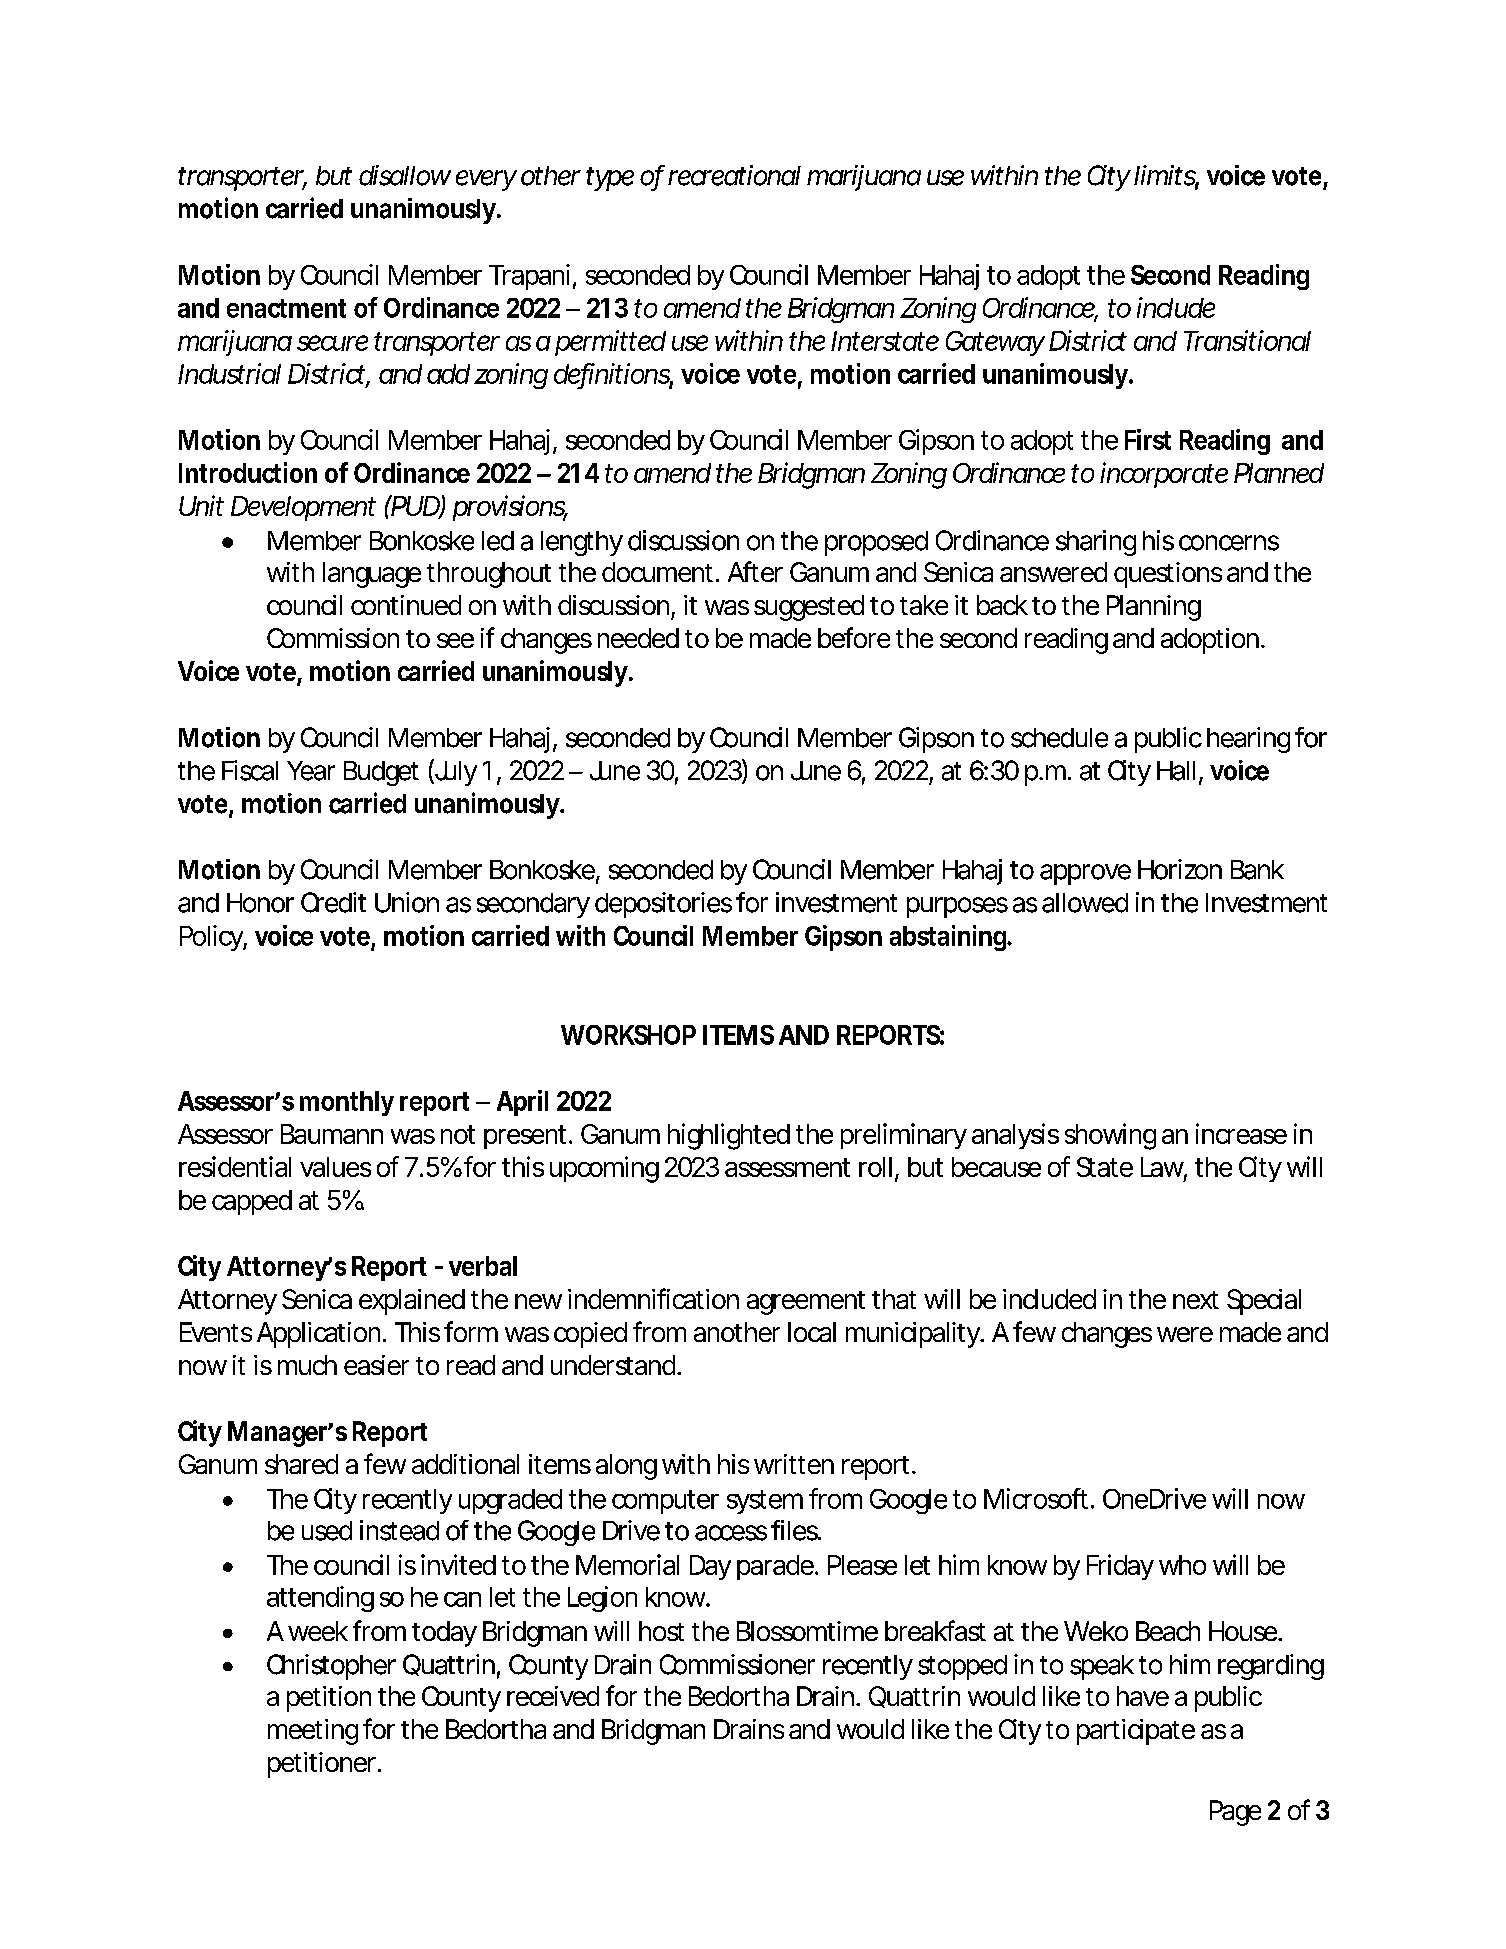 Image resolution: width=1506 pixels, height=1949 pixels. Describe the element at coordinates (252, 1202) in the screenshot. I see `capped` at that location.
